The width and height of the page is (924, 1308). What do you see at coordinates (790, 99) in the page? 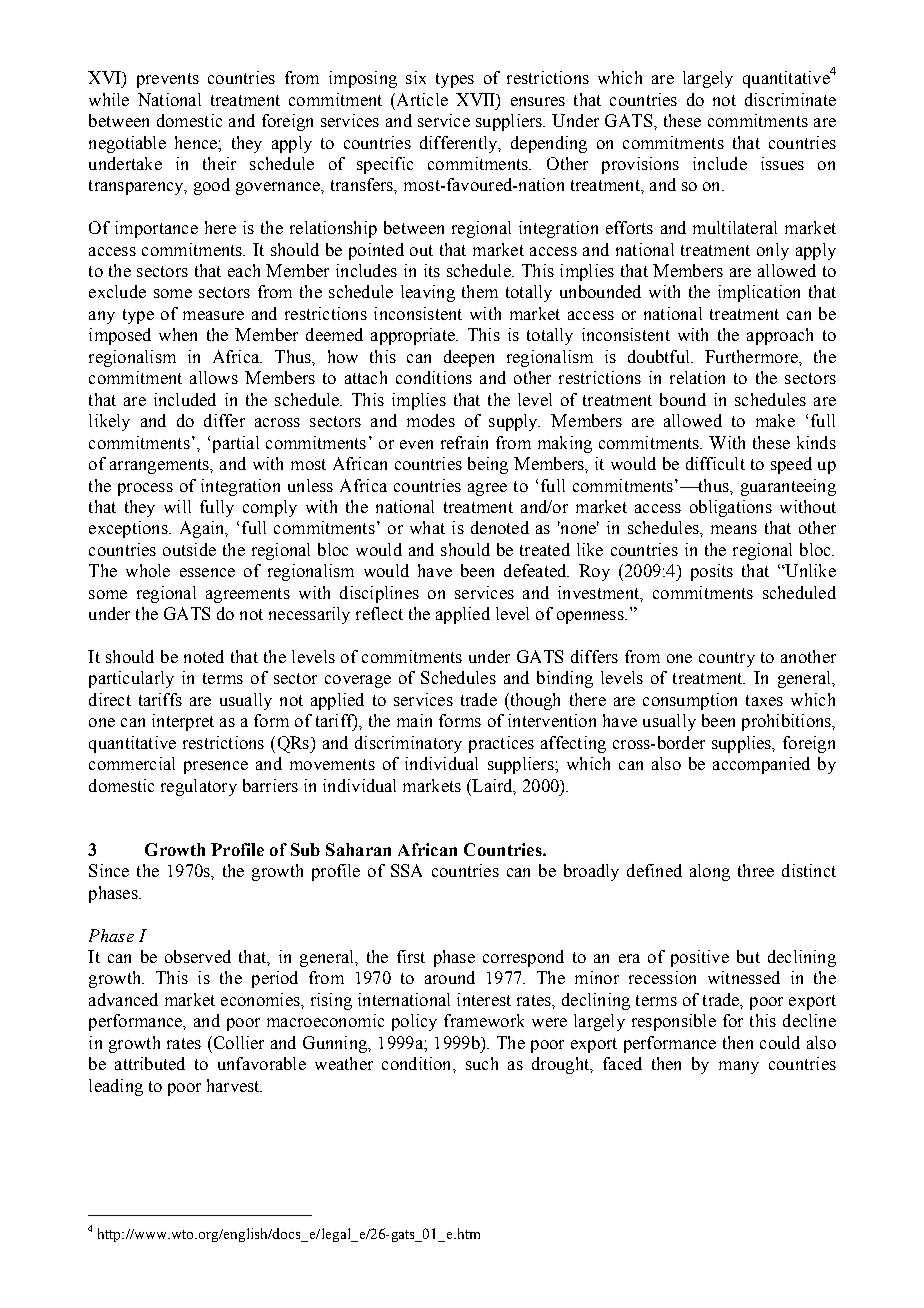
I see `discriminate` at bounding box center [790, 99].
